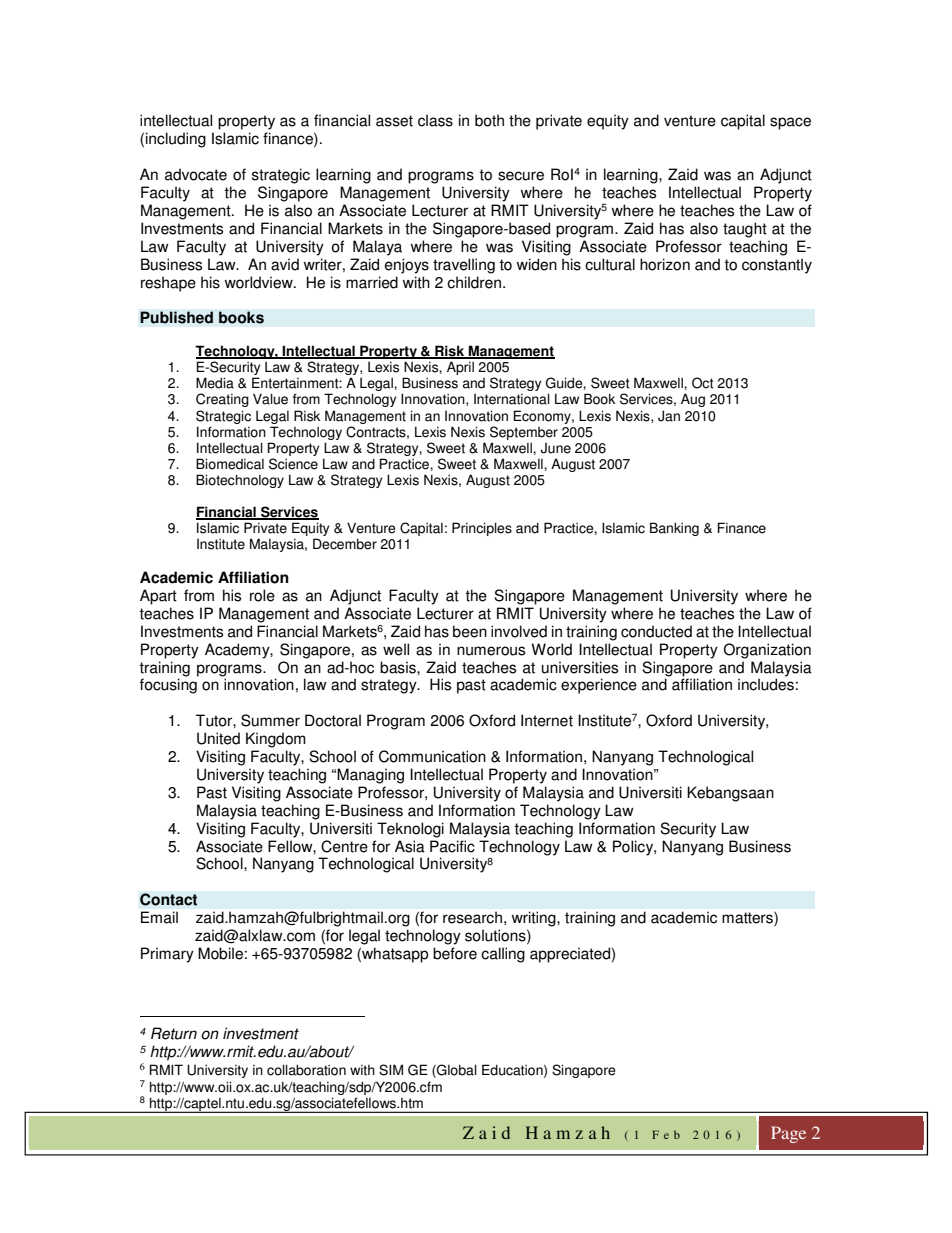 This screenshot has width=952, height=1233. Describe the element at coordinates (262, 595) in the screenshot. I see `role` at that location.
